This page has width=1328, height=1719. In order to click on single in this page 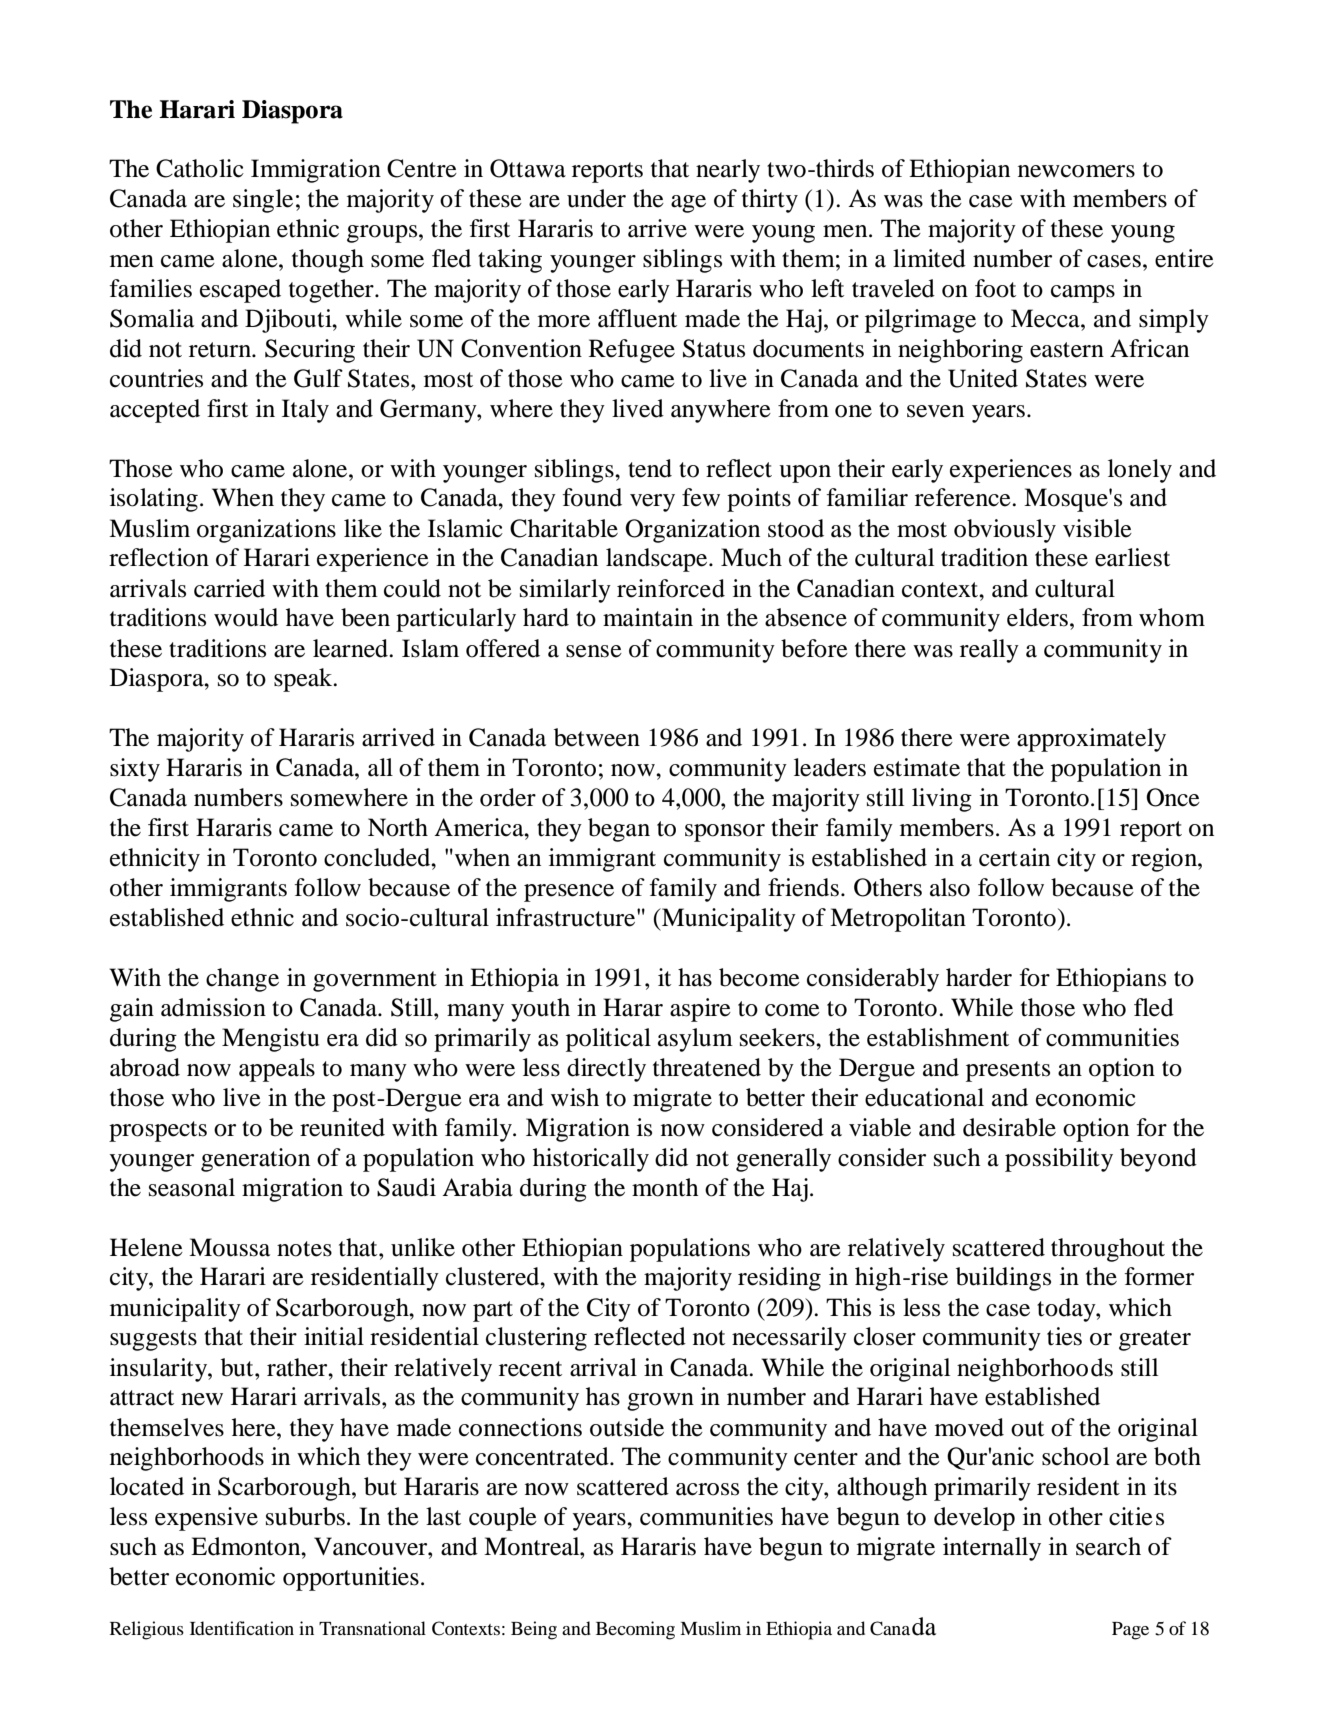, I will do `click(263, 201)`.
